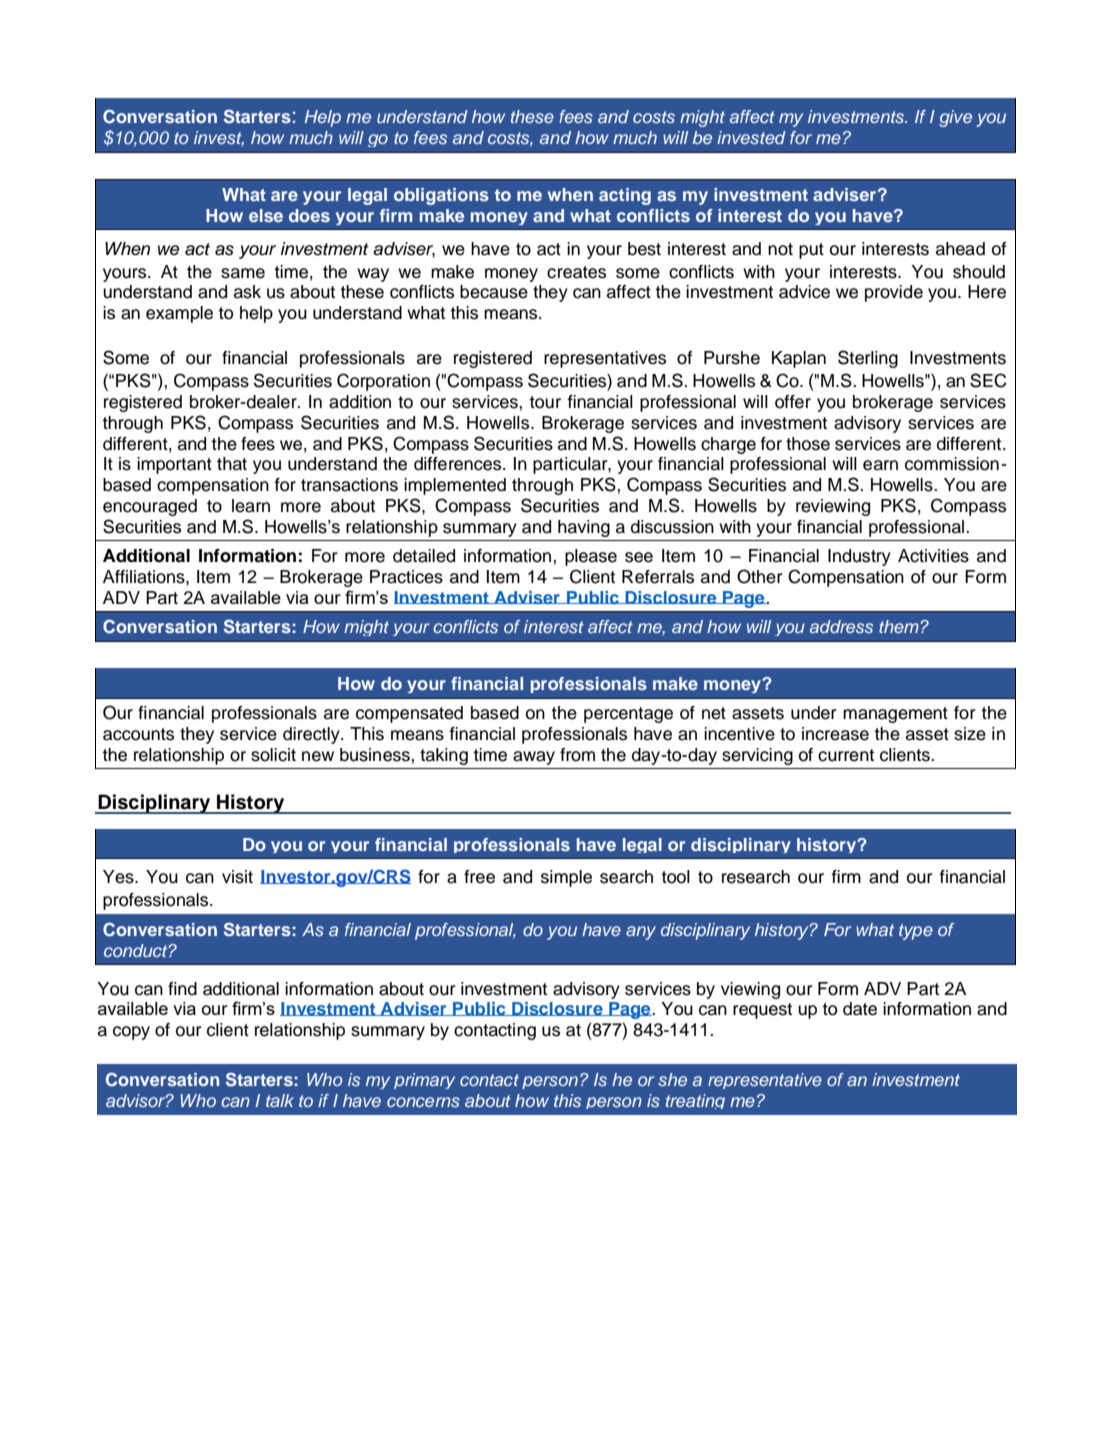 The width and height of the page is (1105, 1430). Describe the element at coordinates (280, 1100) in the page. I see `talk` at that location.
